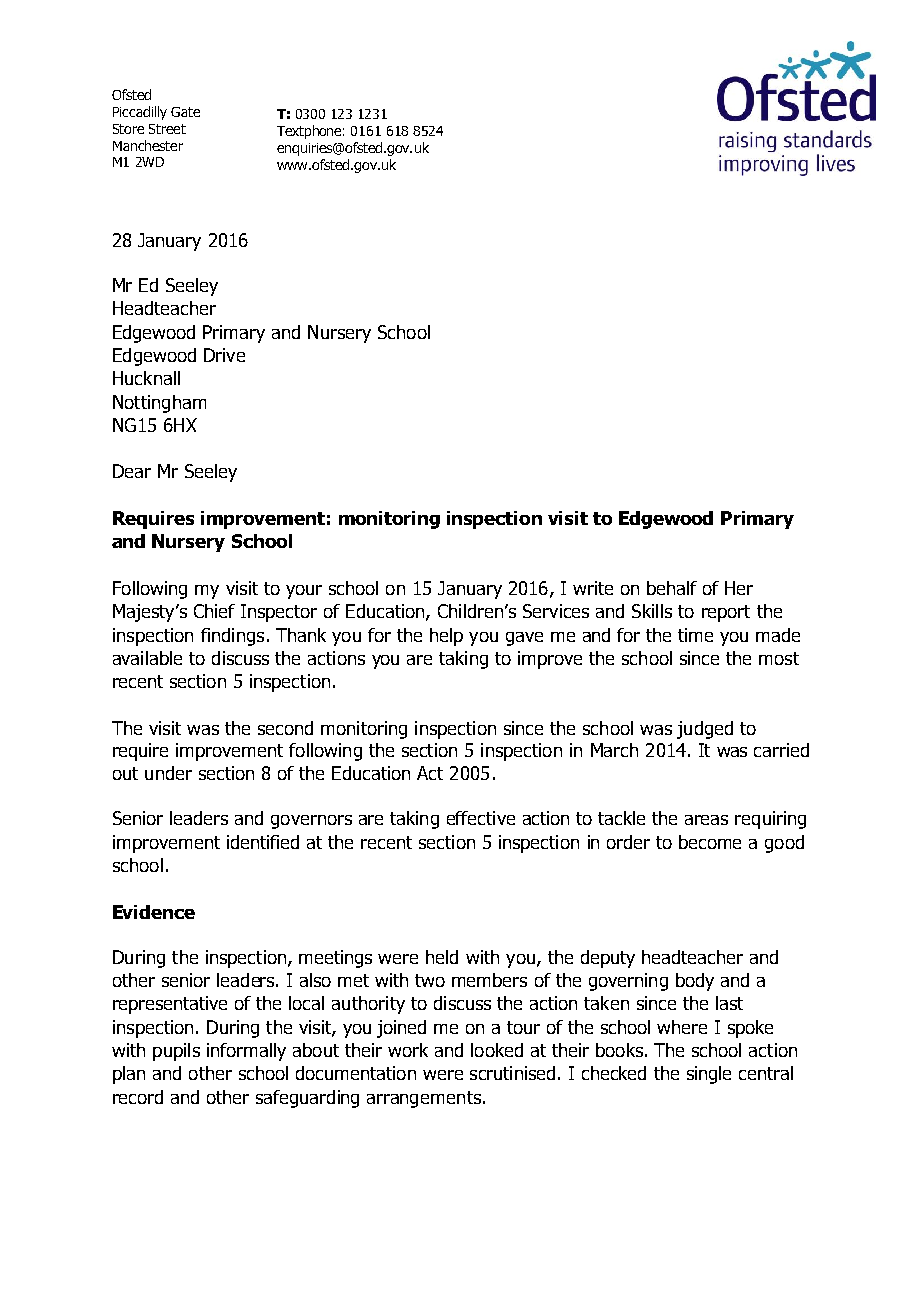  What do you see at coordinates (176, 1052) in the screenshot?
I see `pupils` at bounding box center [176, 1052].
